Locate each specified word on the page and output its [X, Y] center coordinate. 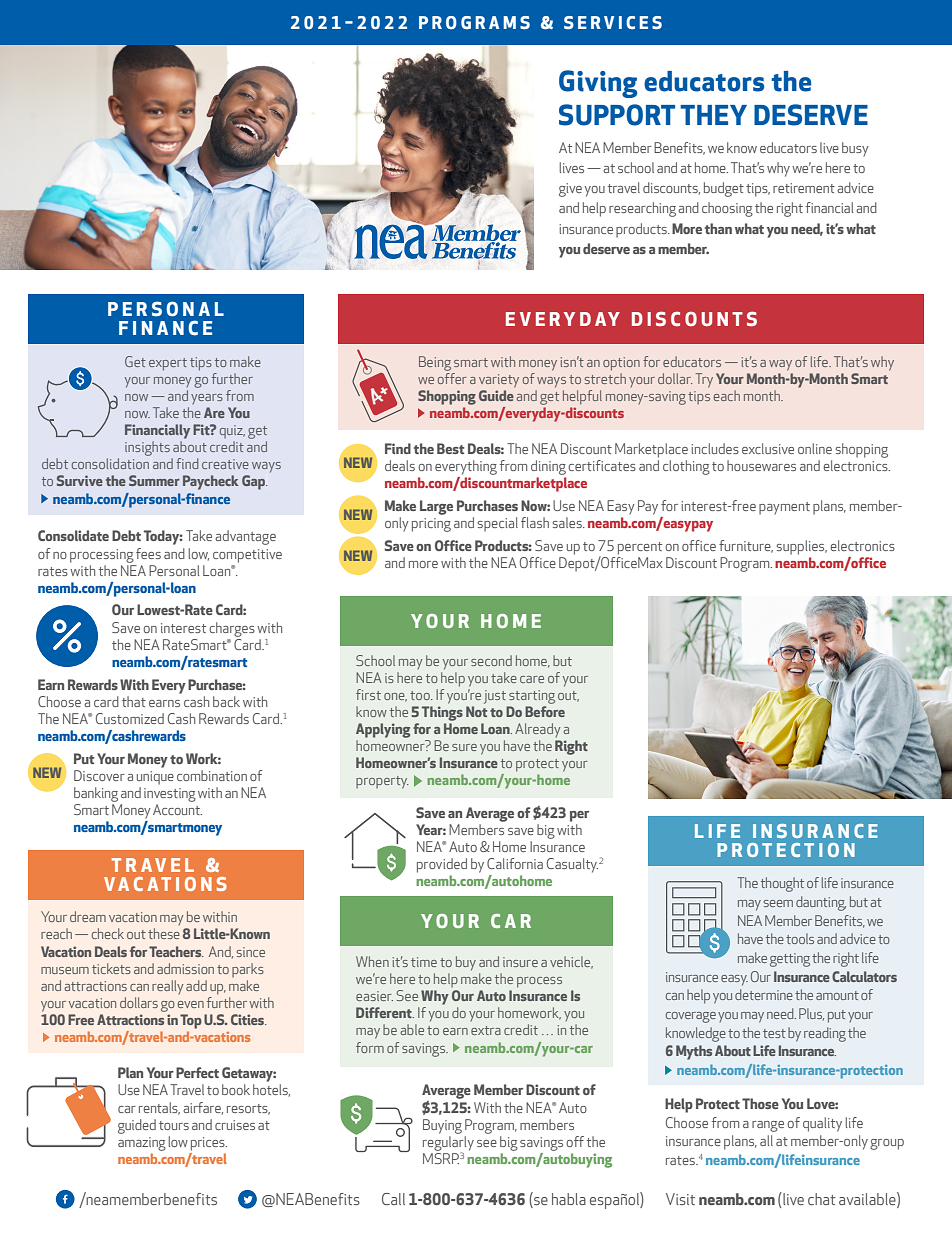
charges [232, 629]
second [491, 660]
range [768, 1126]
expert [168, 364]
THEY [713, 115]
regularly [448, 1144]
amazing [142, 1144]
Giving [598, 84]
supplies [801, 547]
